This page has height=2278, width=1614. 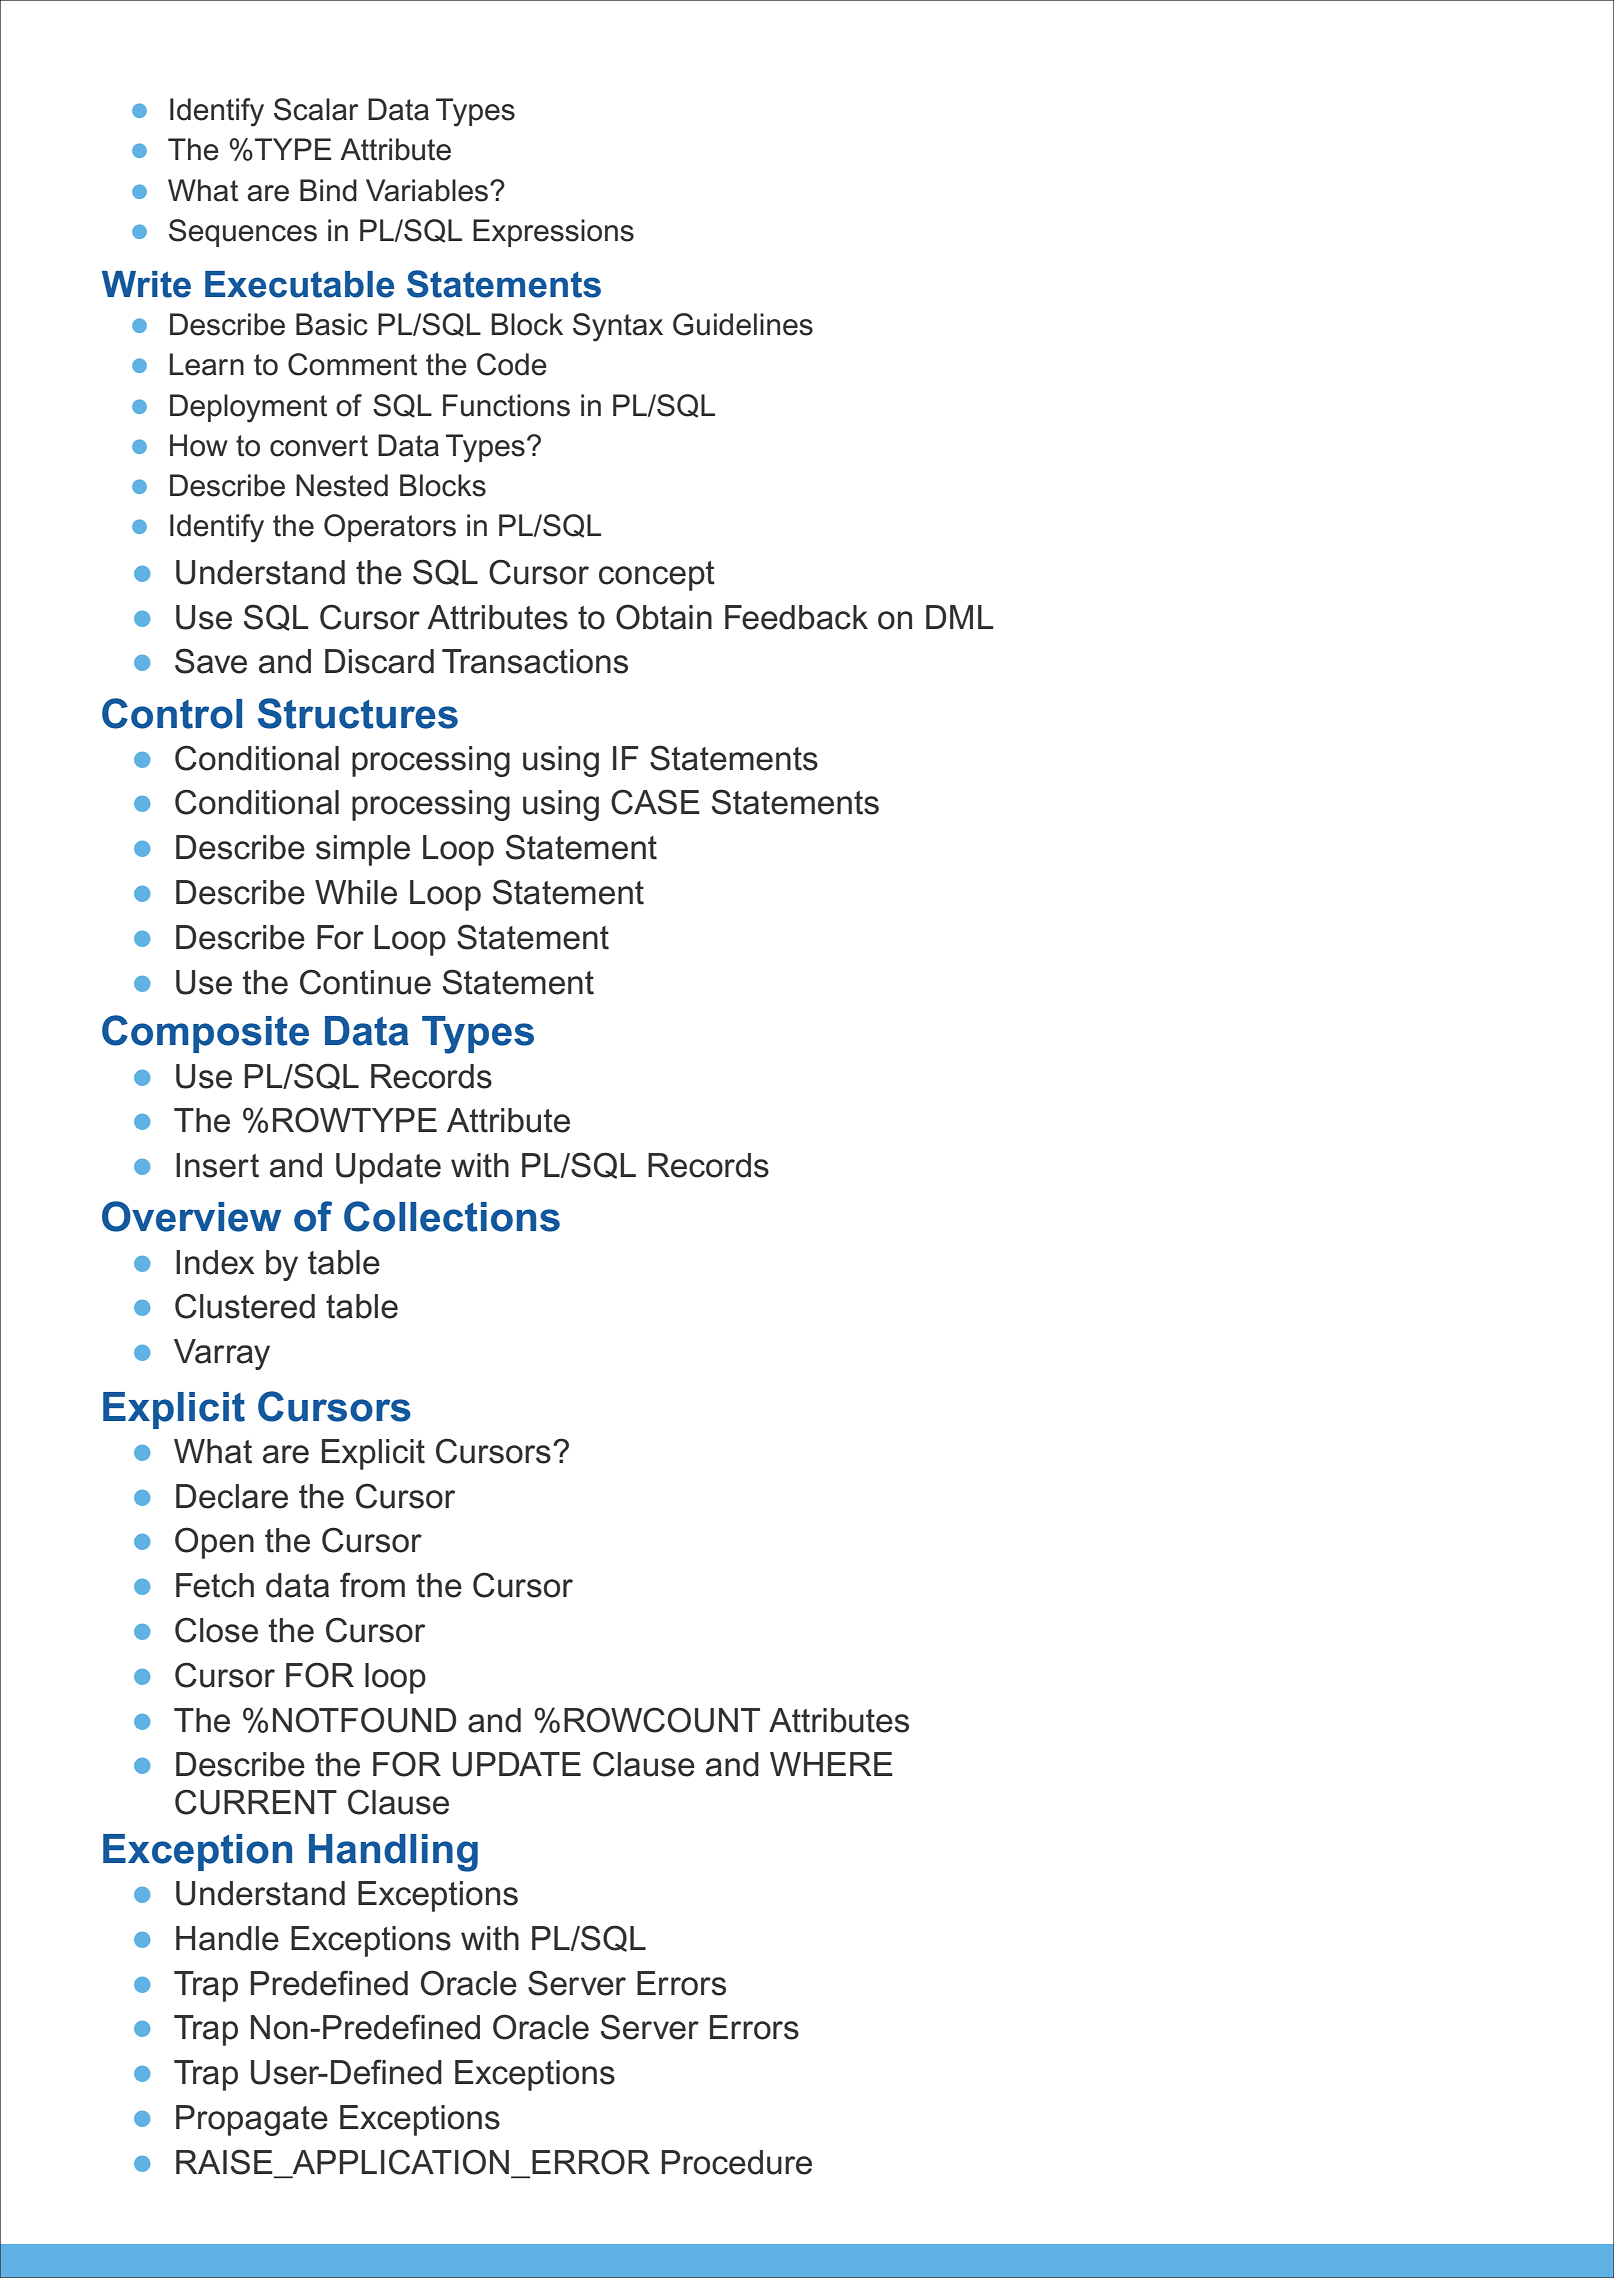 I want to click on Propagate, so click(x=252, y=2120).
